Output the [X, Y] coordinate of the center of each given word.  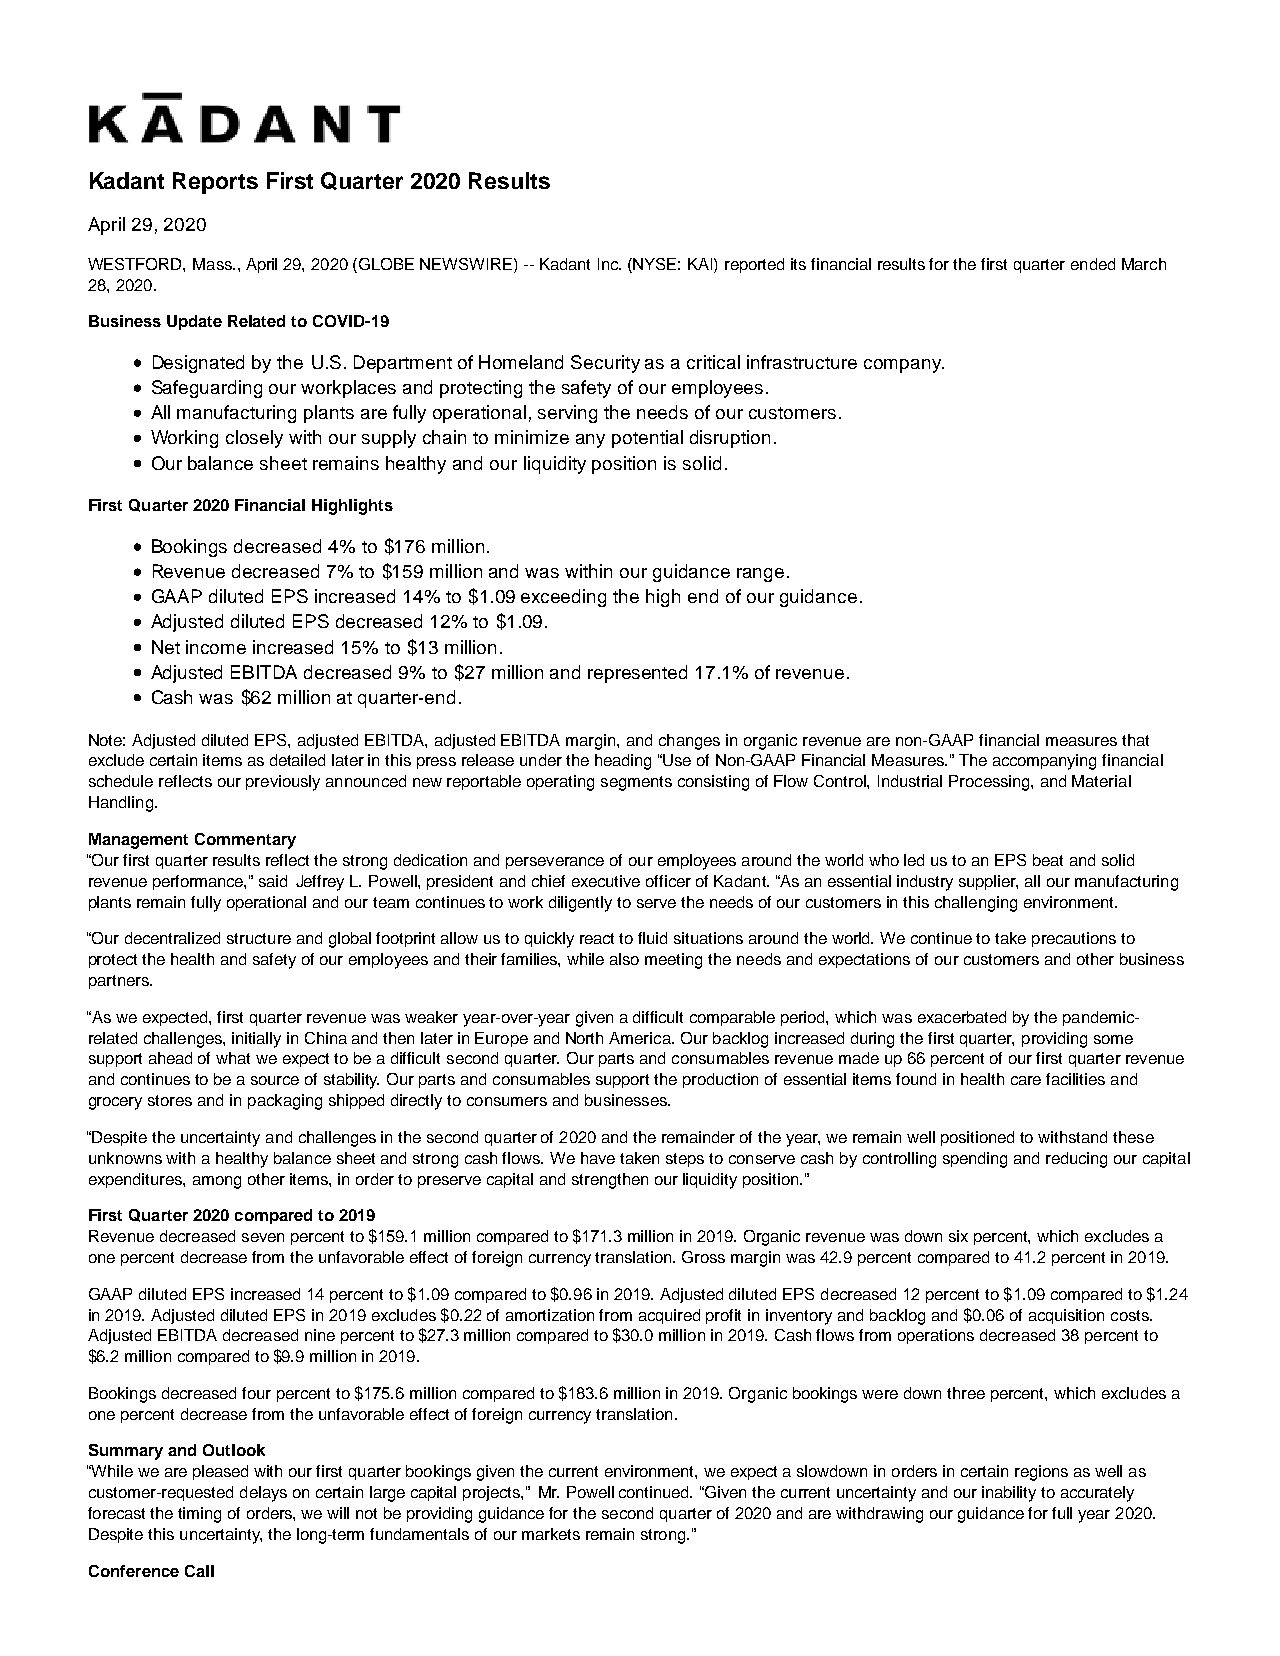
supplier [988, 882]
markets [551, 1534]
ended [1093, 264]
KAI [701, 264]
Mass [213, 264]
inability [1009, 1494]
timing [199, 1515]
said [273, 881]
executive [606, 881]
